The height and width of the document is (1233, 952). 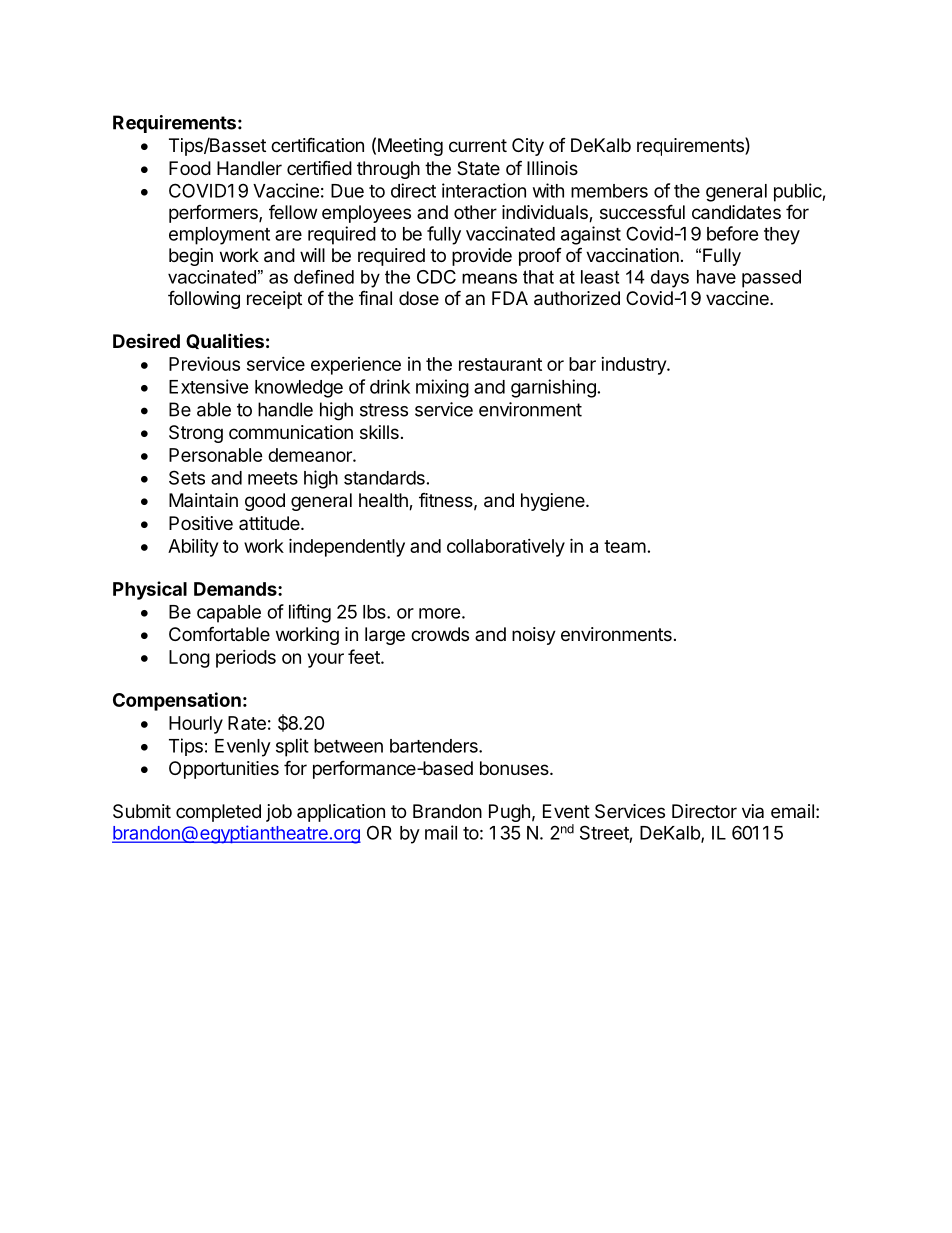 I want to click on team, so click(x=625, y=546).
